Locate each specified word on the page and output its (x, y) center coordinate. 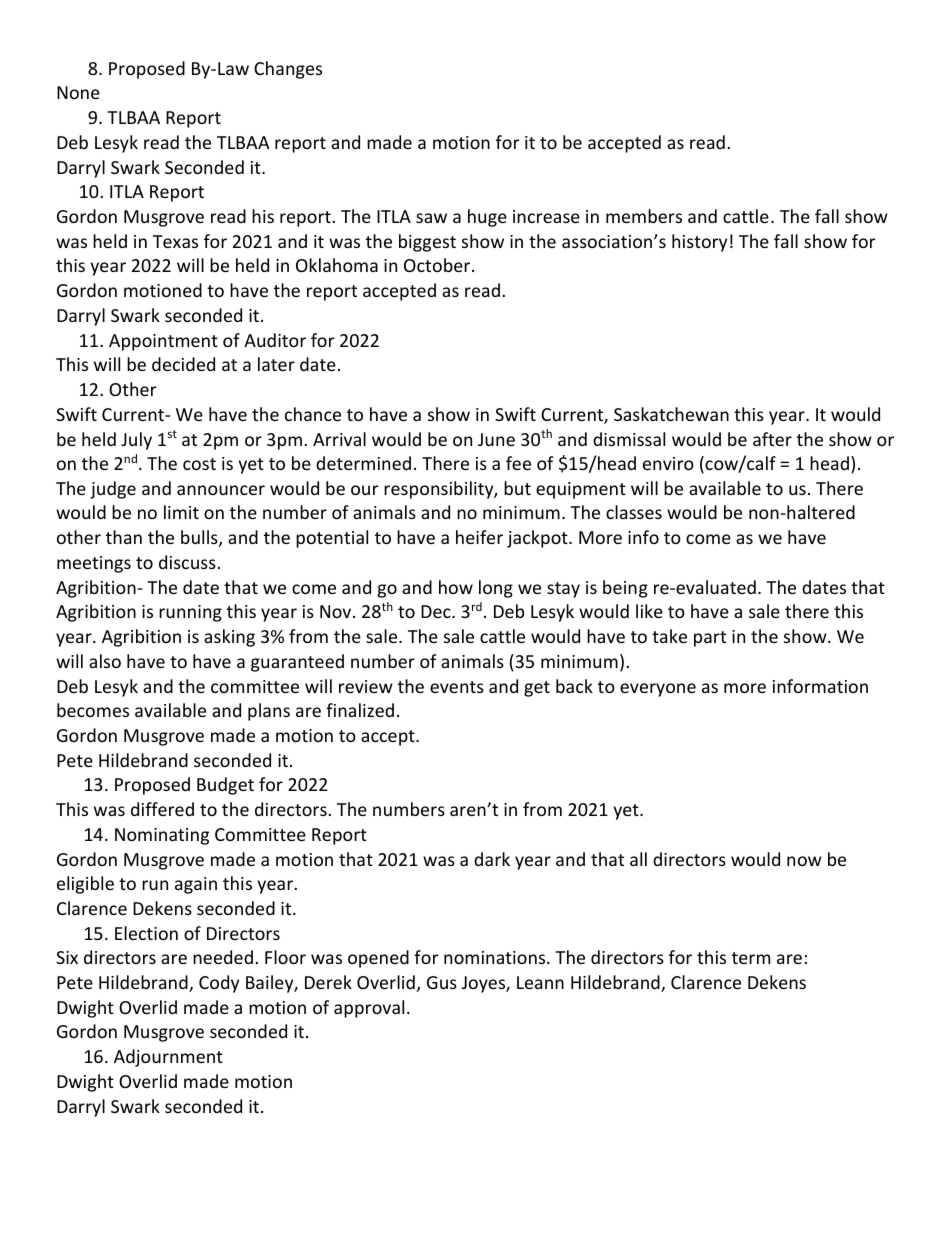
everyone (658, 690)
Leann (540, 982)
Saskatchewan (671, 414)
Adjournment (168, 1058)
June (496, 439)
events (457, 687)
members (644, 216)
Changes (288, 70)
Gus (442, 982)
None (78, 92)
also (105, 661)
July (136, 441)
